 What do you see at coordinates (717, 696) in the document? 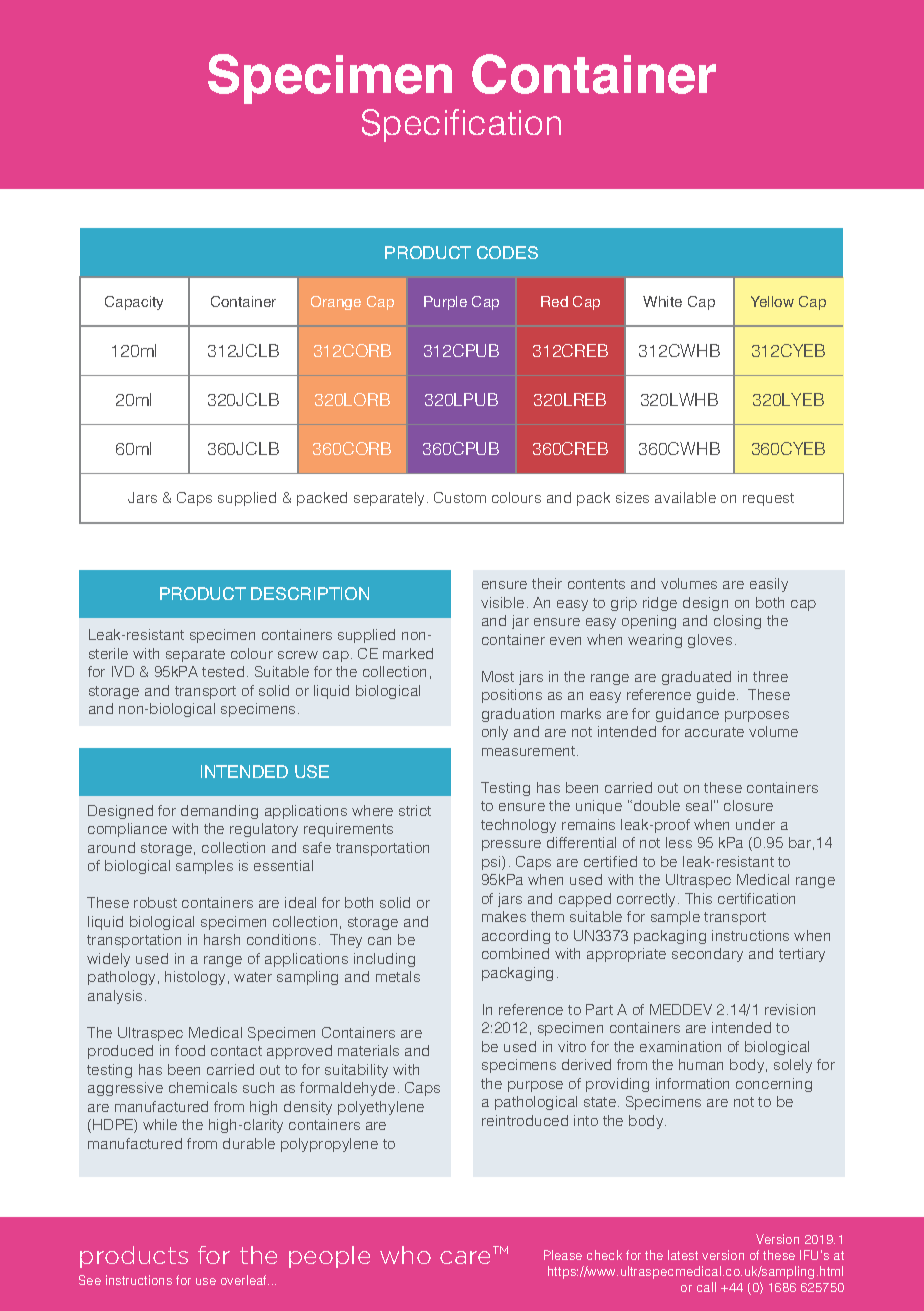
I see `guide` at bounding box center [717, 696].
